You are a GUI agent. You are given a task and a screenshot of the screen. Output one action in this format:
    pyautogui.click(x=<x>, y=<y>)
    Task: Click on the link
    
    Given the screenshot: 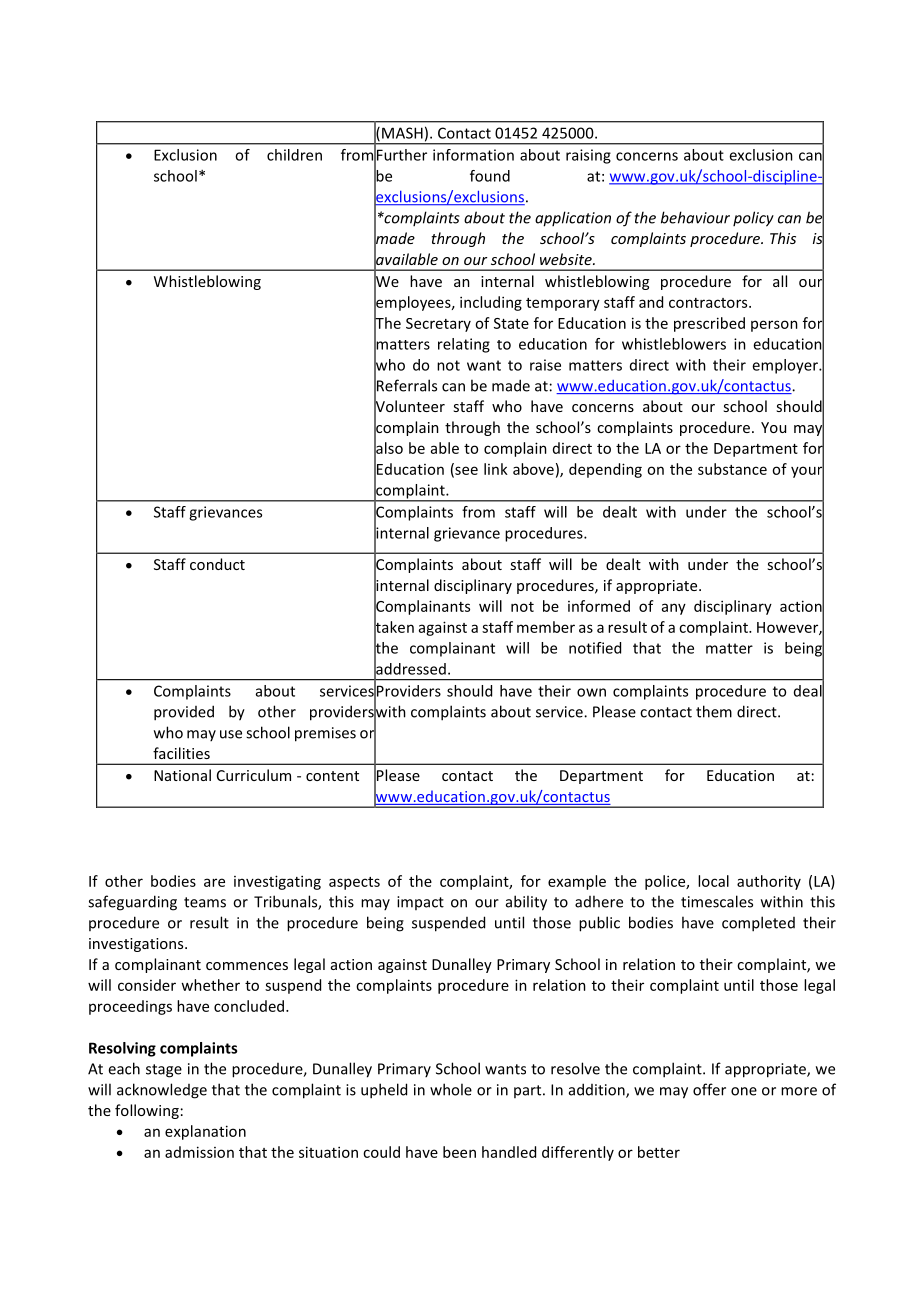 What is the action you would take?
    pyautogui.click(x=496, y=469)
